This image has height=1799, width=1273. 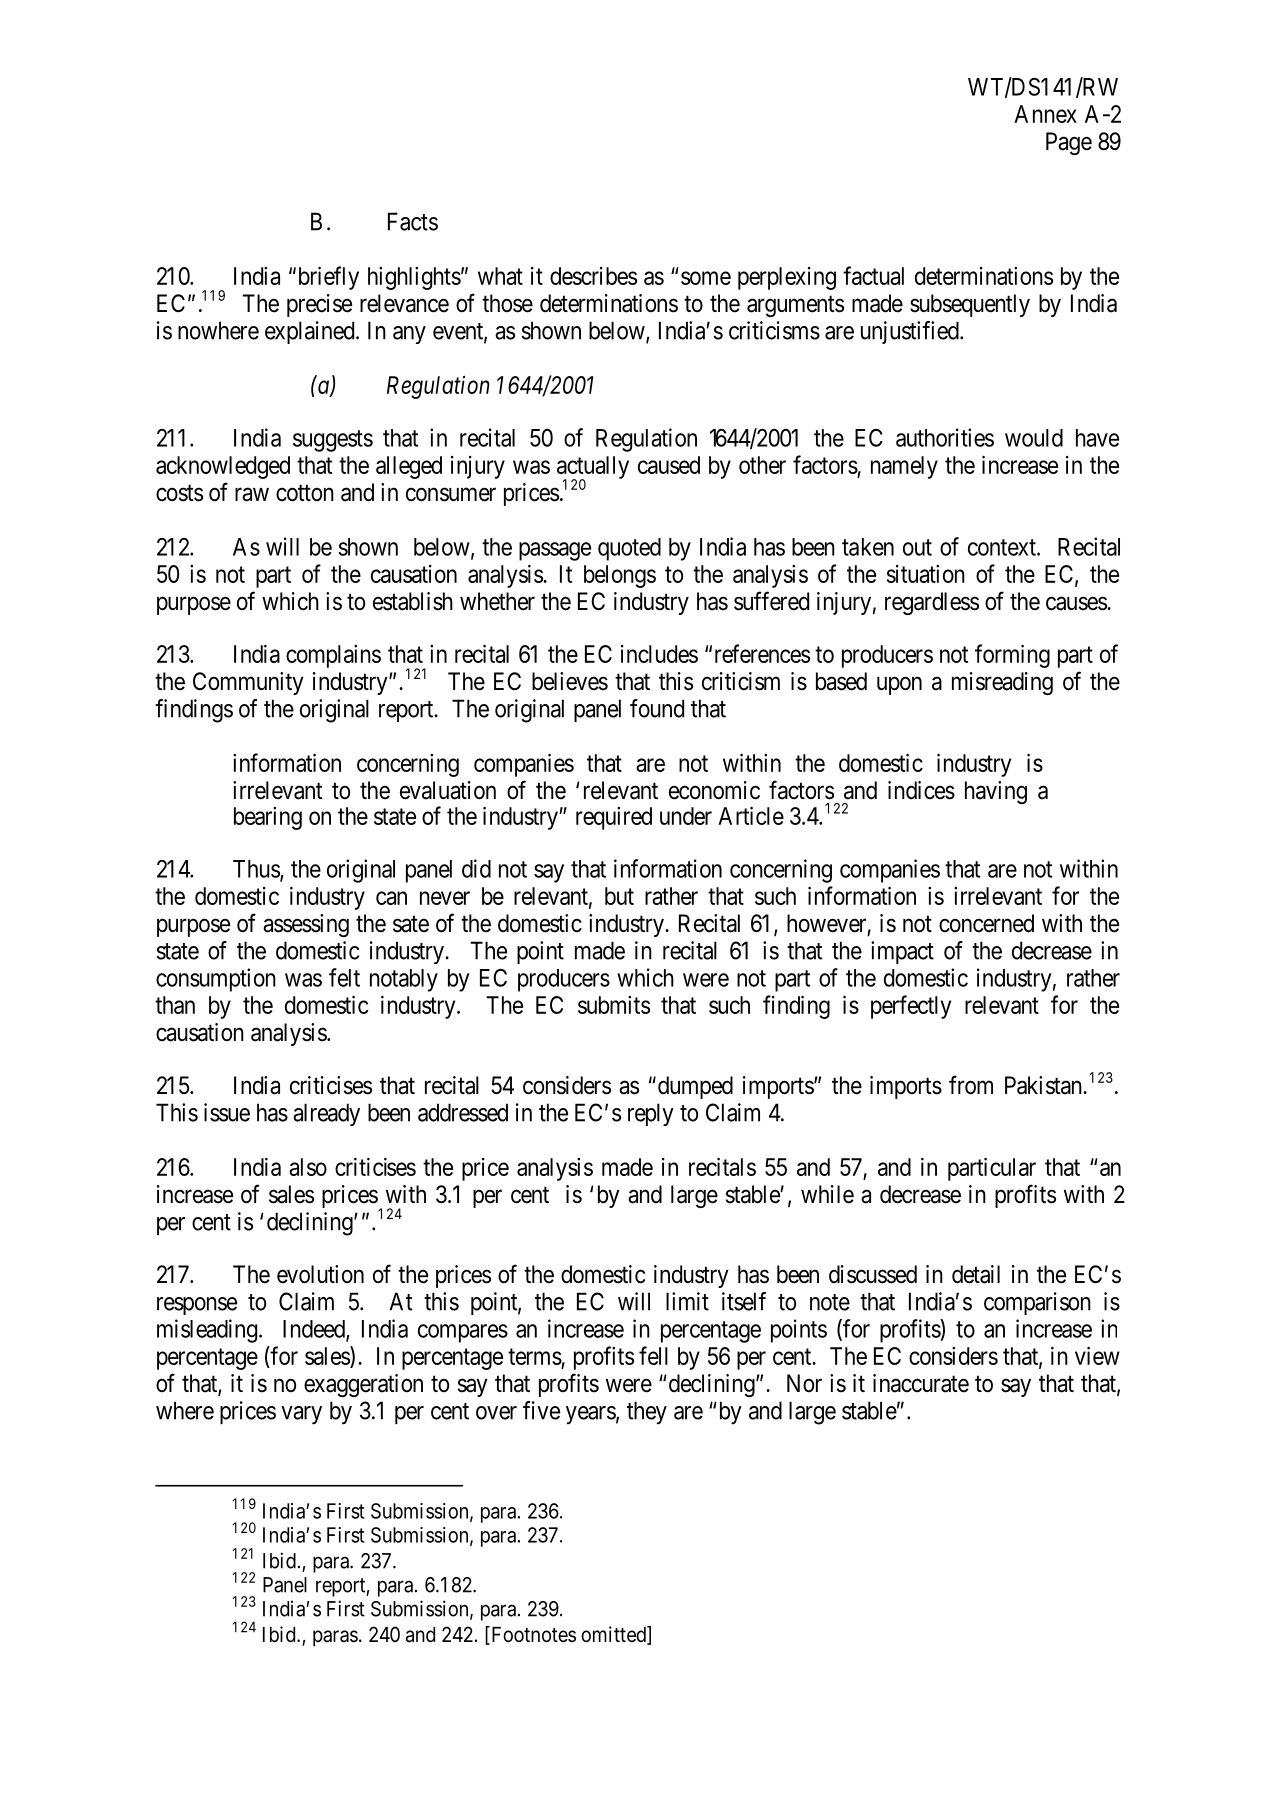 I want to click on vary, so click(x=301, y=1415).
